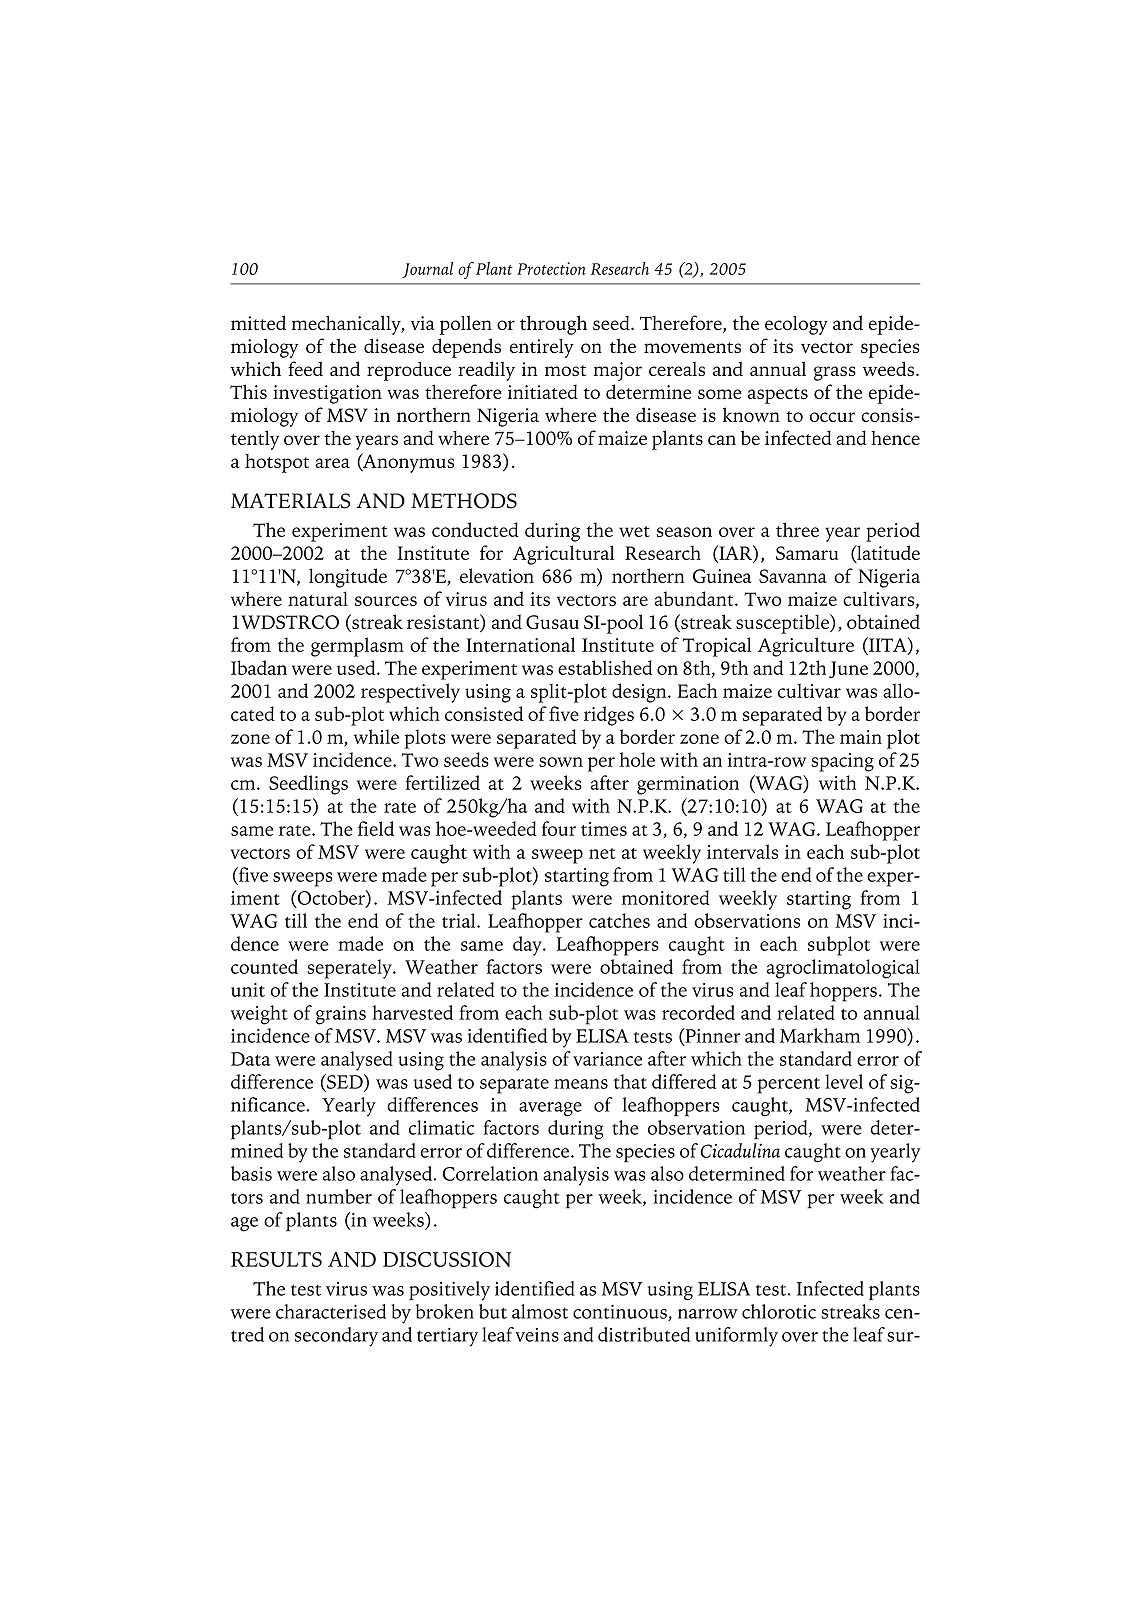 This screenshot has width=1140, height=1613. What do you see at coordinates (305, 368) in the screenshot?
I see `feed` at bounding box center [305, 368].
